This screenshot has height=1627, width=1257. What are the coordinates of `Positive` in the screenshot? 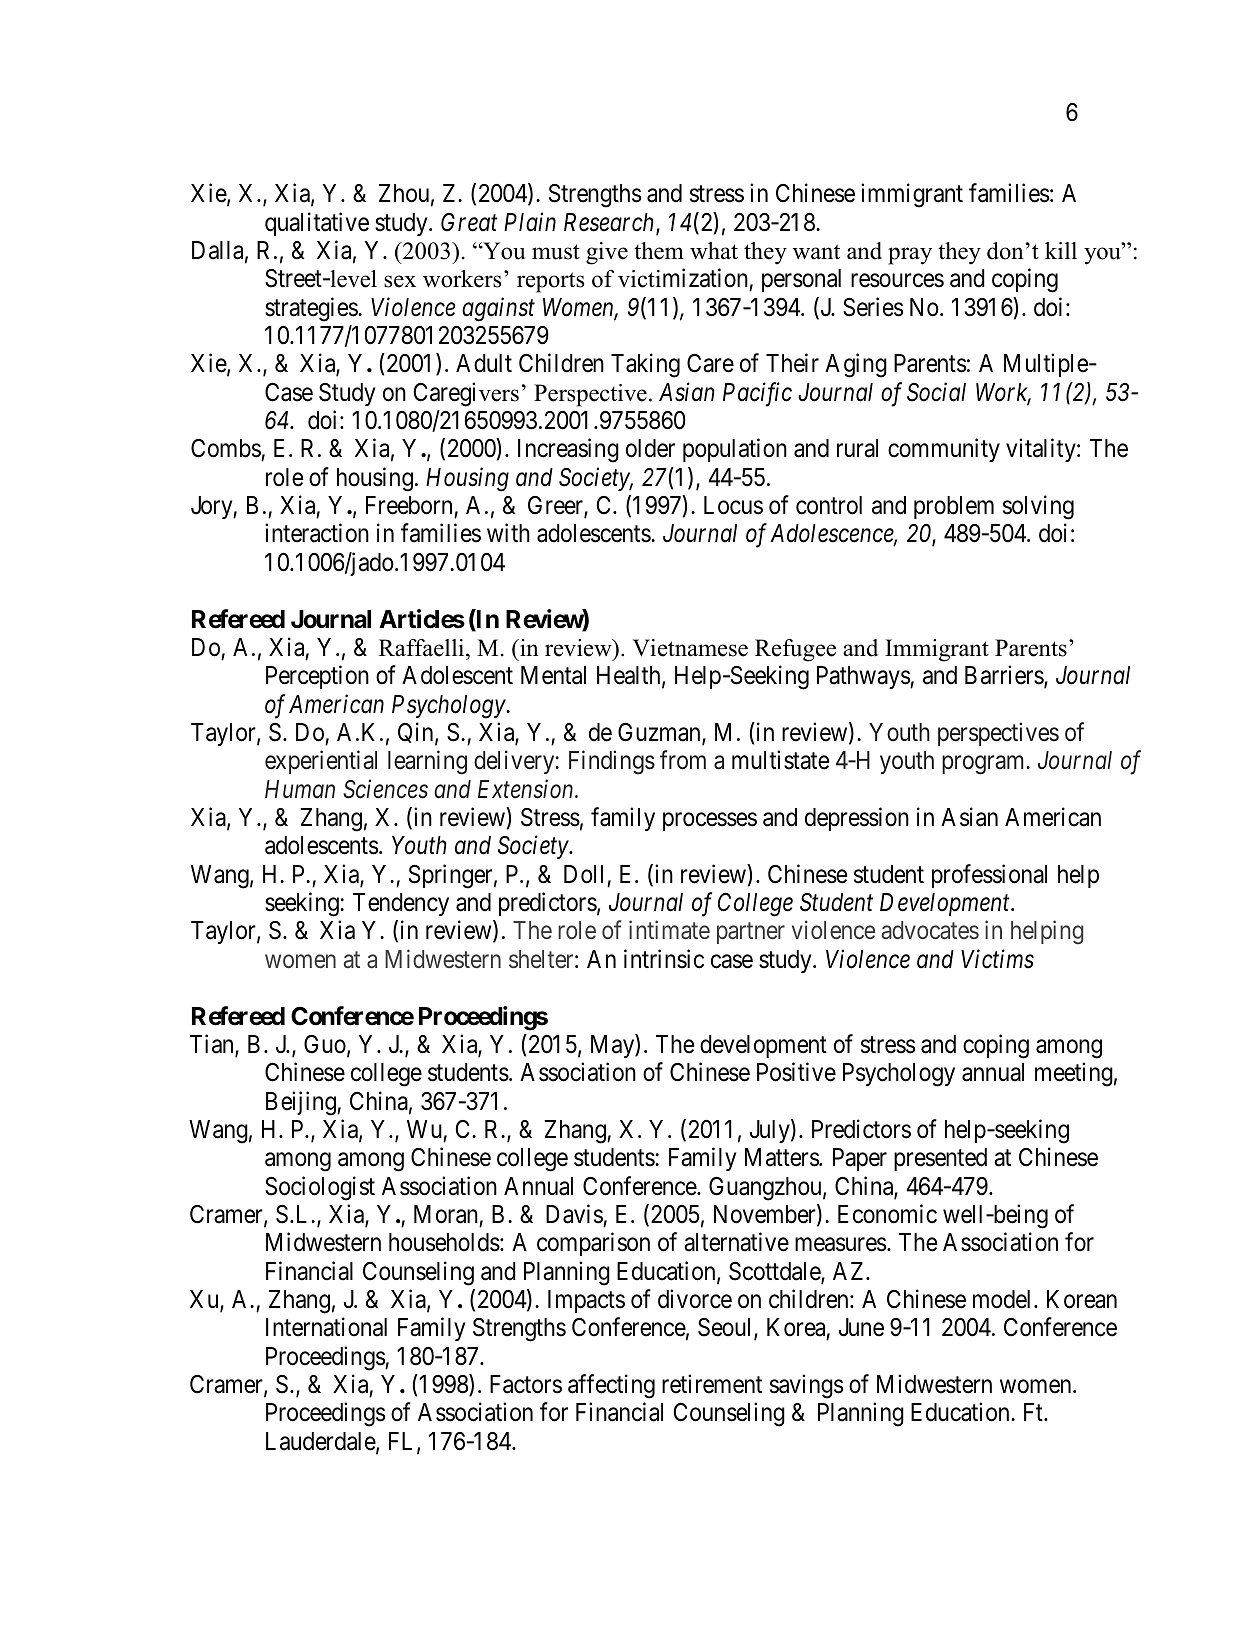 It's located at (796, 1072).
